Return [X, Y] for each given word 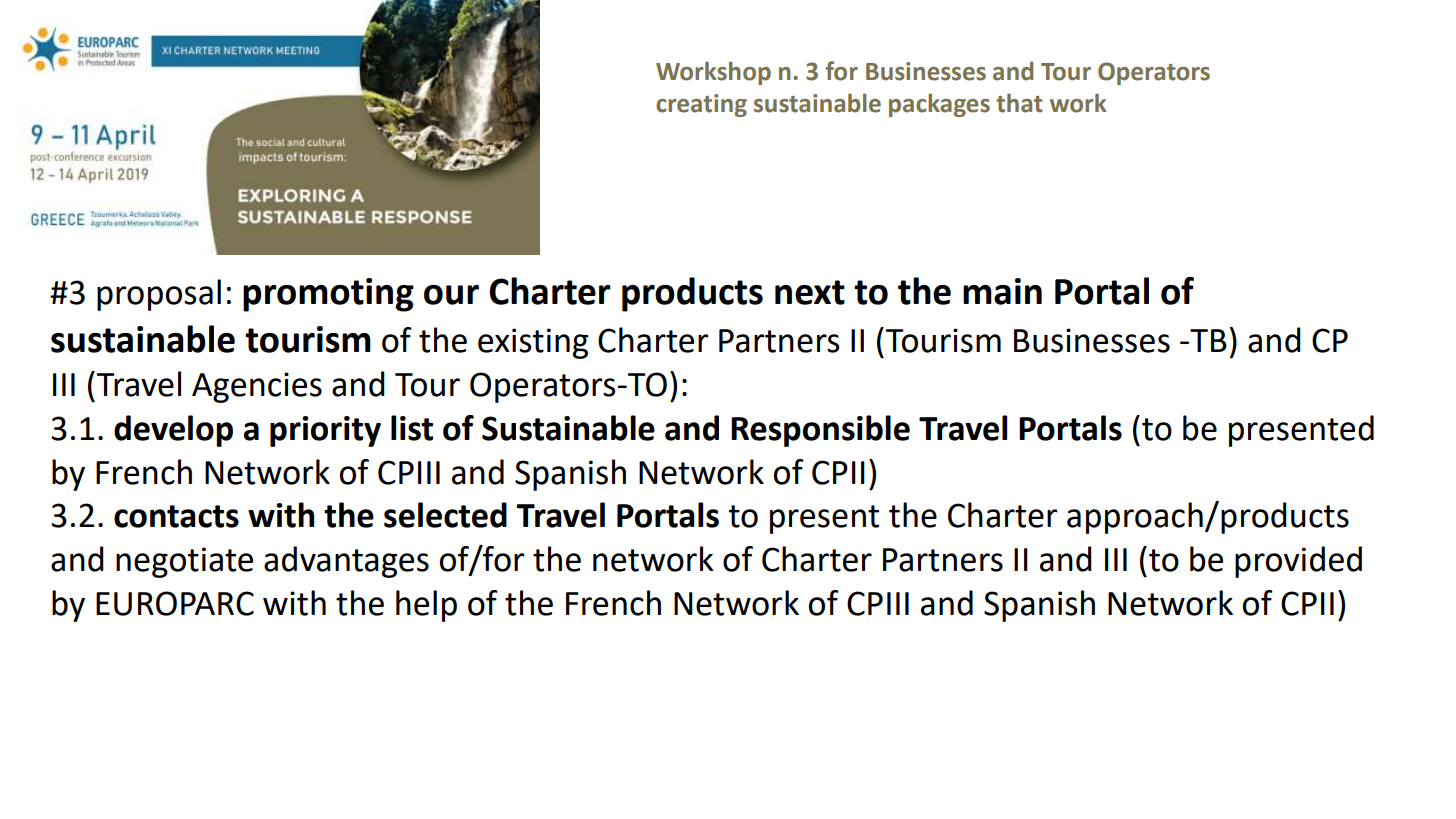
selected [445, 515]
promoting [328, 295]
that [1019, 103]
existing [533, 343]
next [810, 292]
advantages [346, 562]
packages [939, 105]
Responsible [820, 431]
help [426, 606]
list [412, 428]
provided [1298, 562]
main [1002, 291]
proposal [159, 295]
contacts [176, 516]
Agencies [257, 387]
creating [701, 105]
